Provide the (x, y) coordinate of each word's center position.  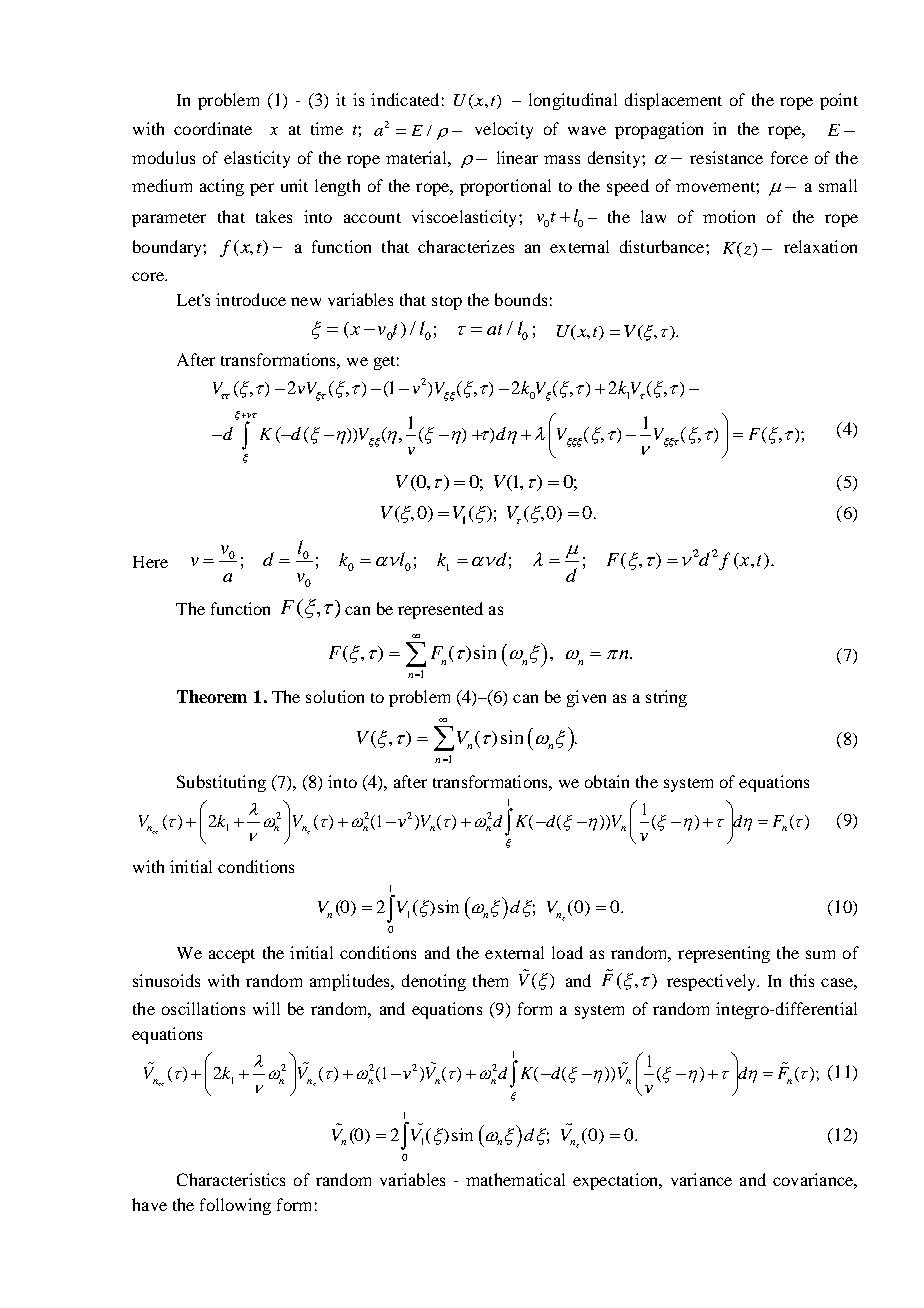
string (666, 698)
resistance (726, 157)
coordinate (213, 128)
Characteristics (231, 1179)
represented (440, 610)
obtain (607, 781)
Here (150, 562)
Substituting (221, 783)
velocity (504, 130)
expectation (617, 1181)
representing (724, 954)
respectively (713, 982)
